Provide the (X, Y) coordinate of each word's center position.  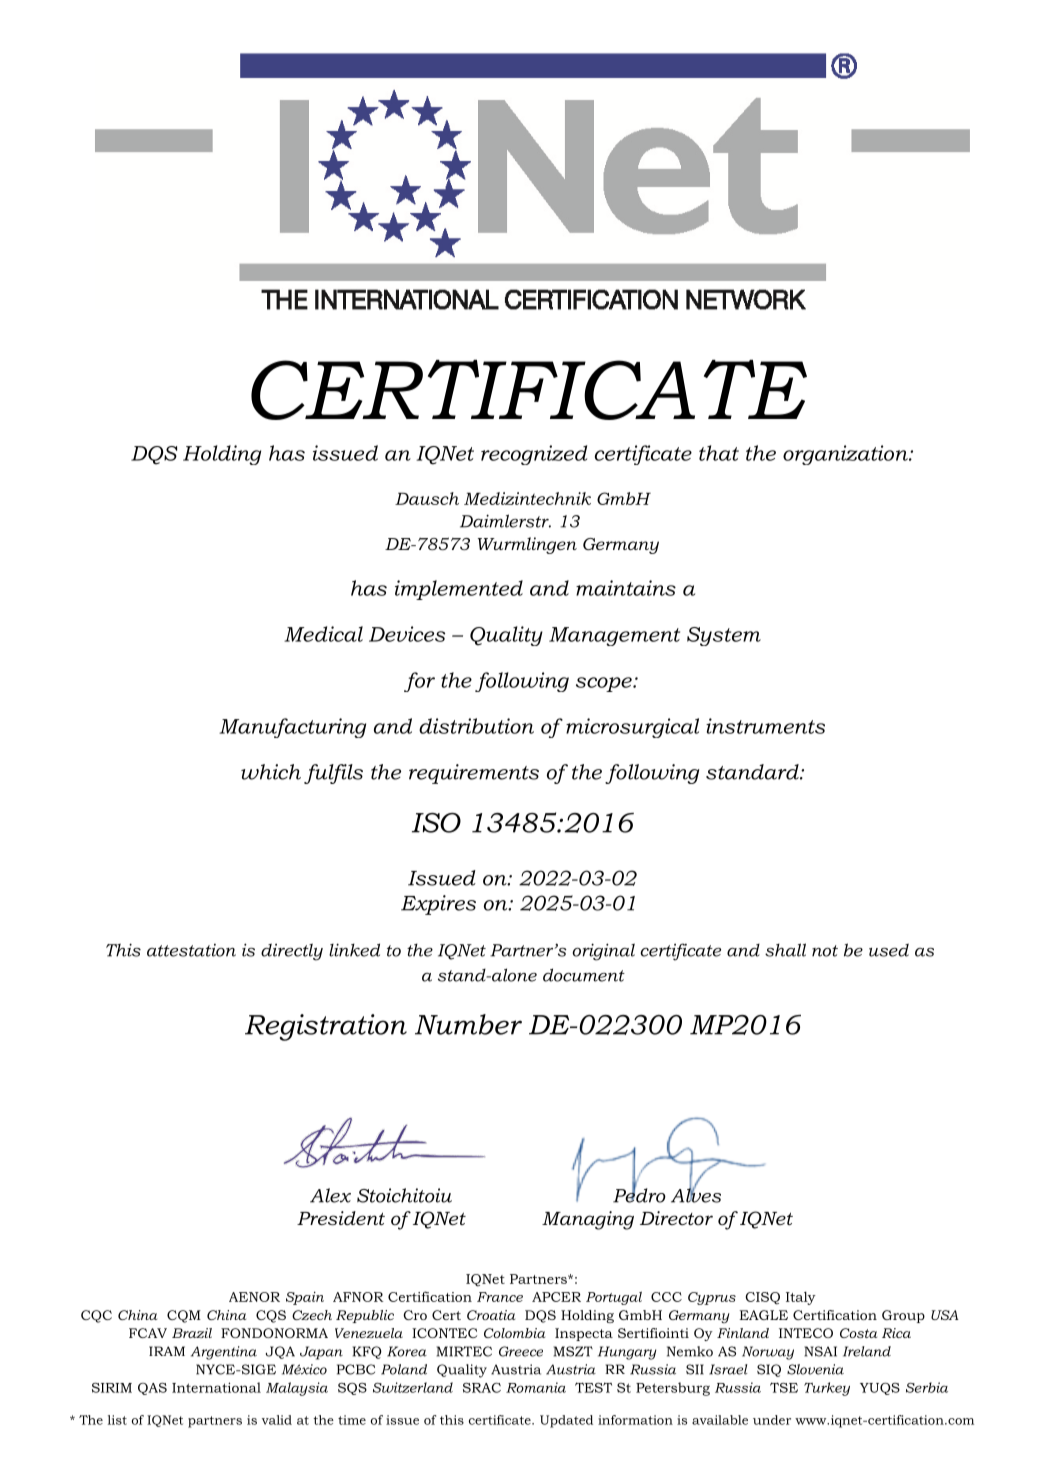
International (216, 1387)
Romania (536, 1387)
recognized (534, 455)
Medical (323, 634)
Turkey (827, 1389)
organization (846, 455)
